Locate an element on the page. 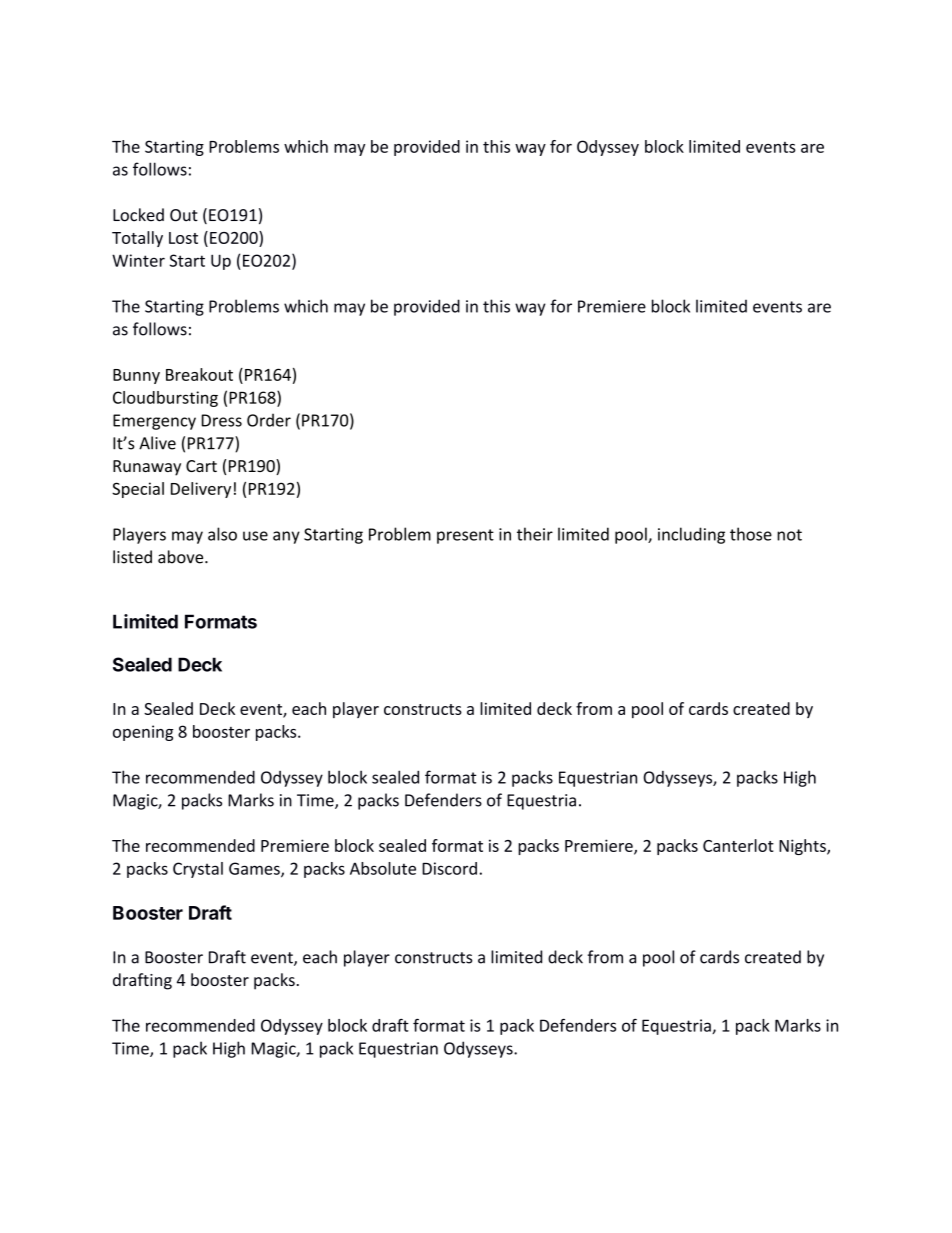  Nights is located at coordinates (803, 847).
